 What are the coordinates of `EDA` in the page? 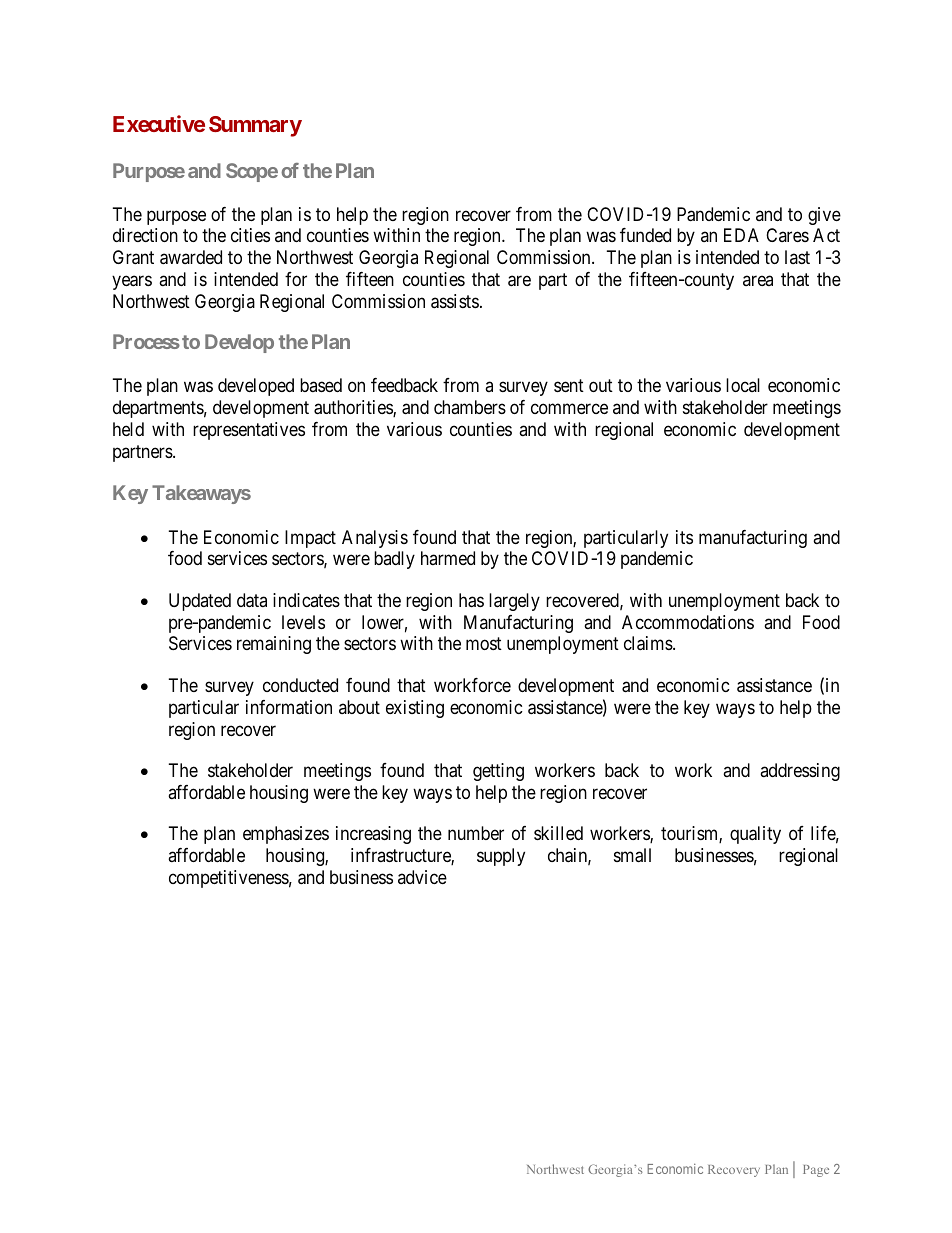 It's located at (741, 235).
